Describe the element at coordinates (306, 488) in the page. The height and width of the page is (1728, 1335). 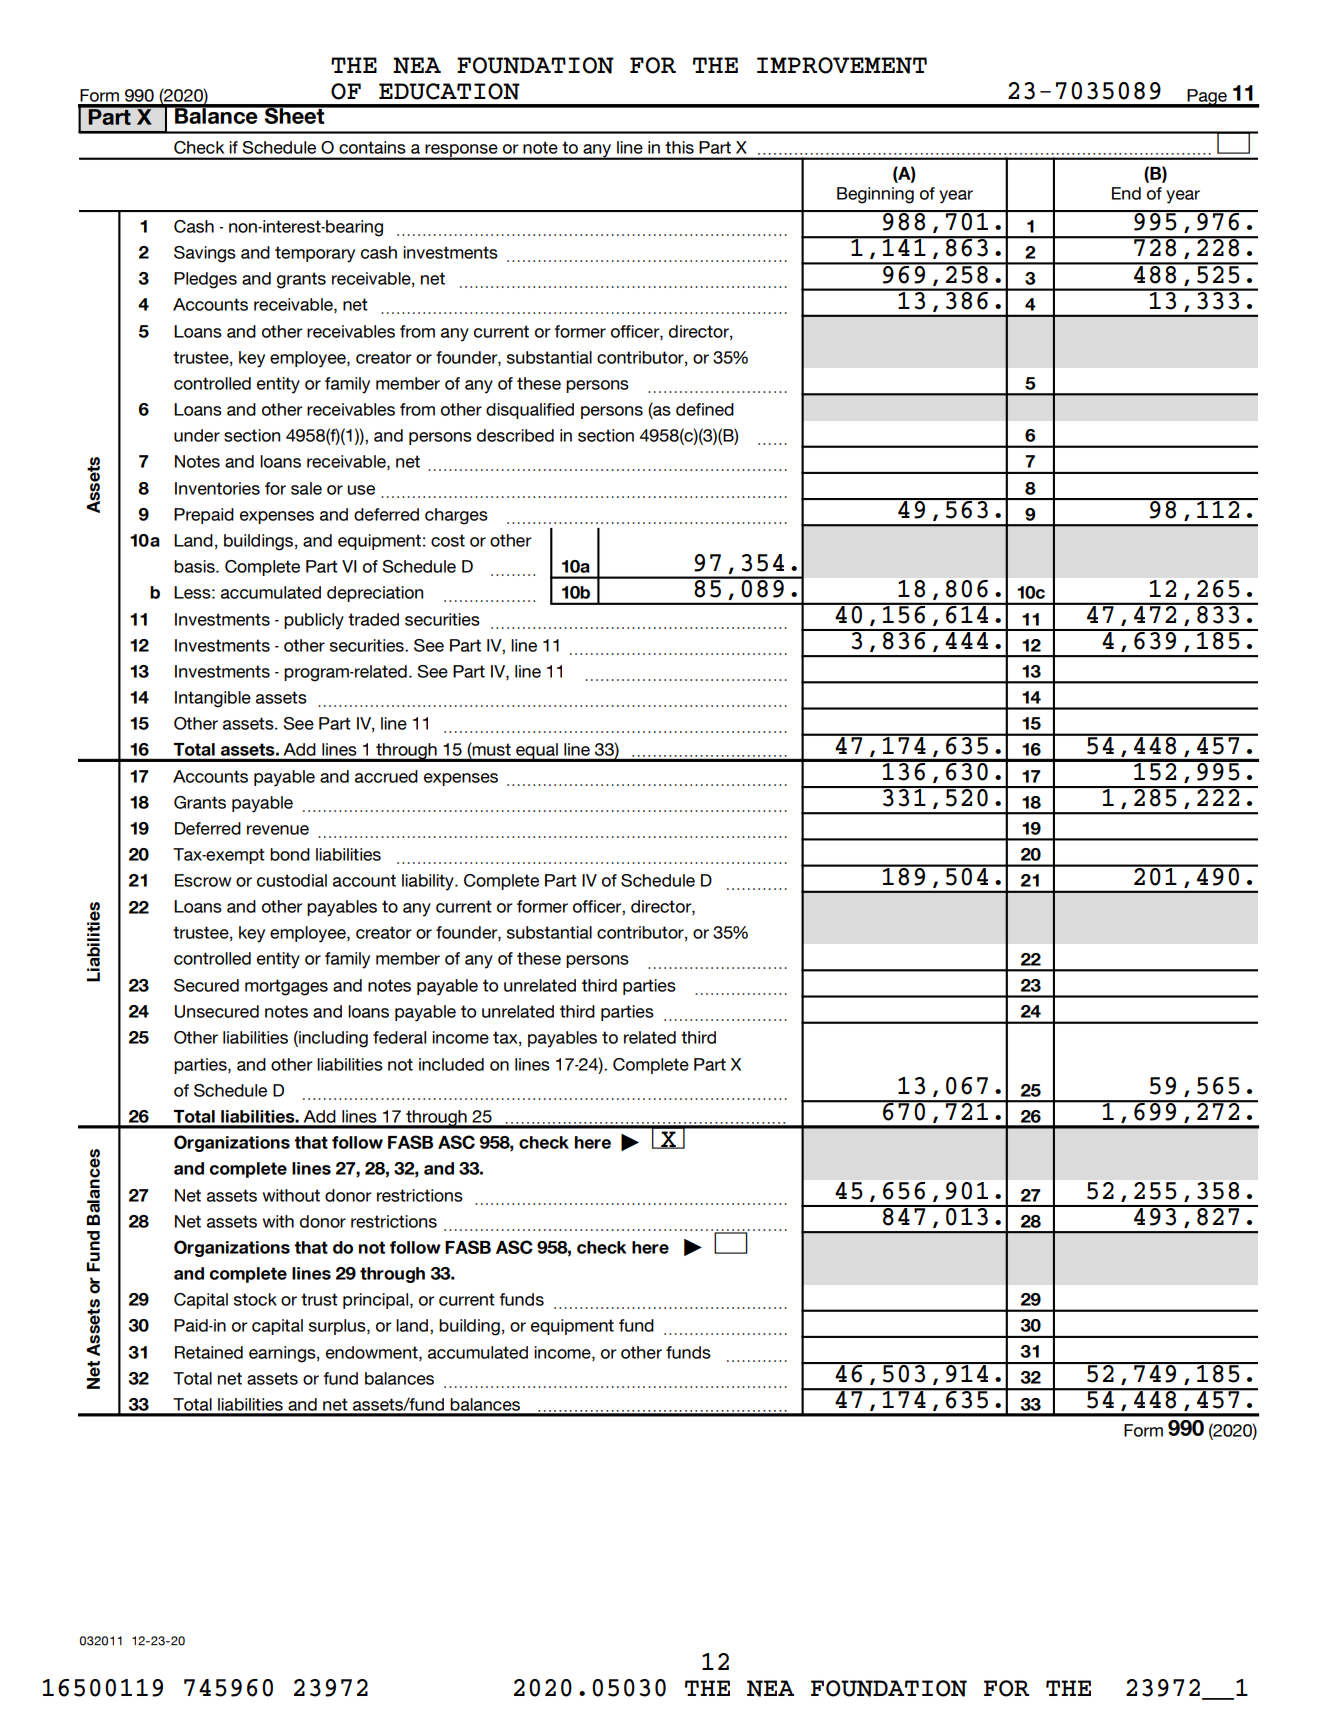
I see `sale` at that location.
